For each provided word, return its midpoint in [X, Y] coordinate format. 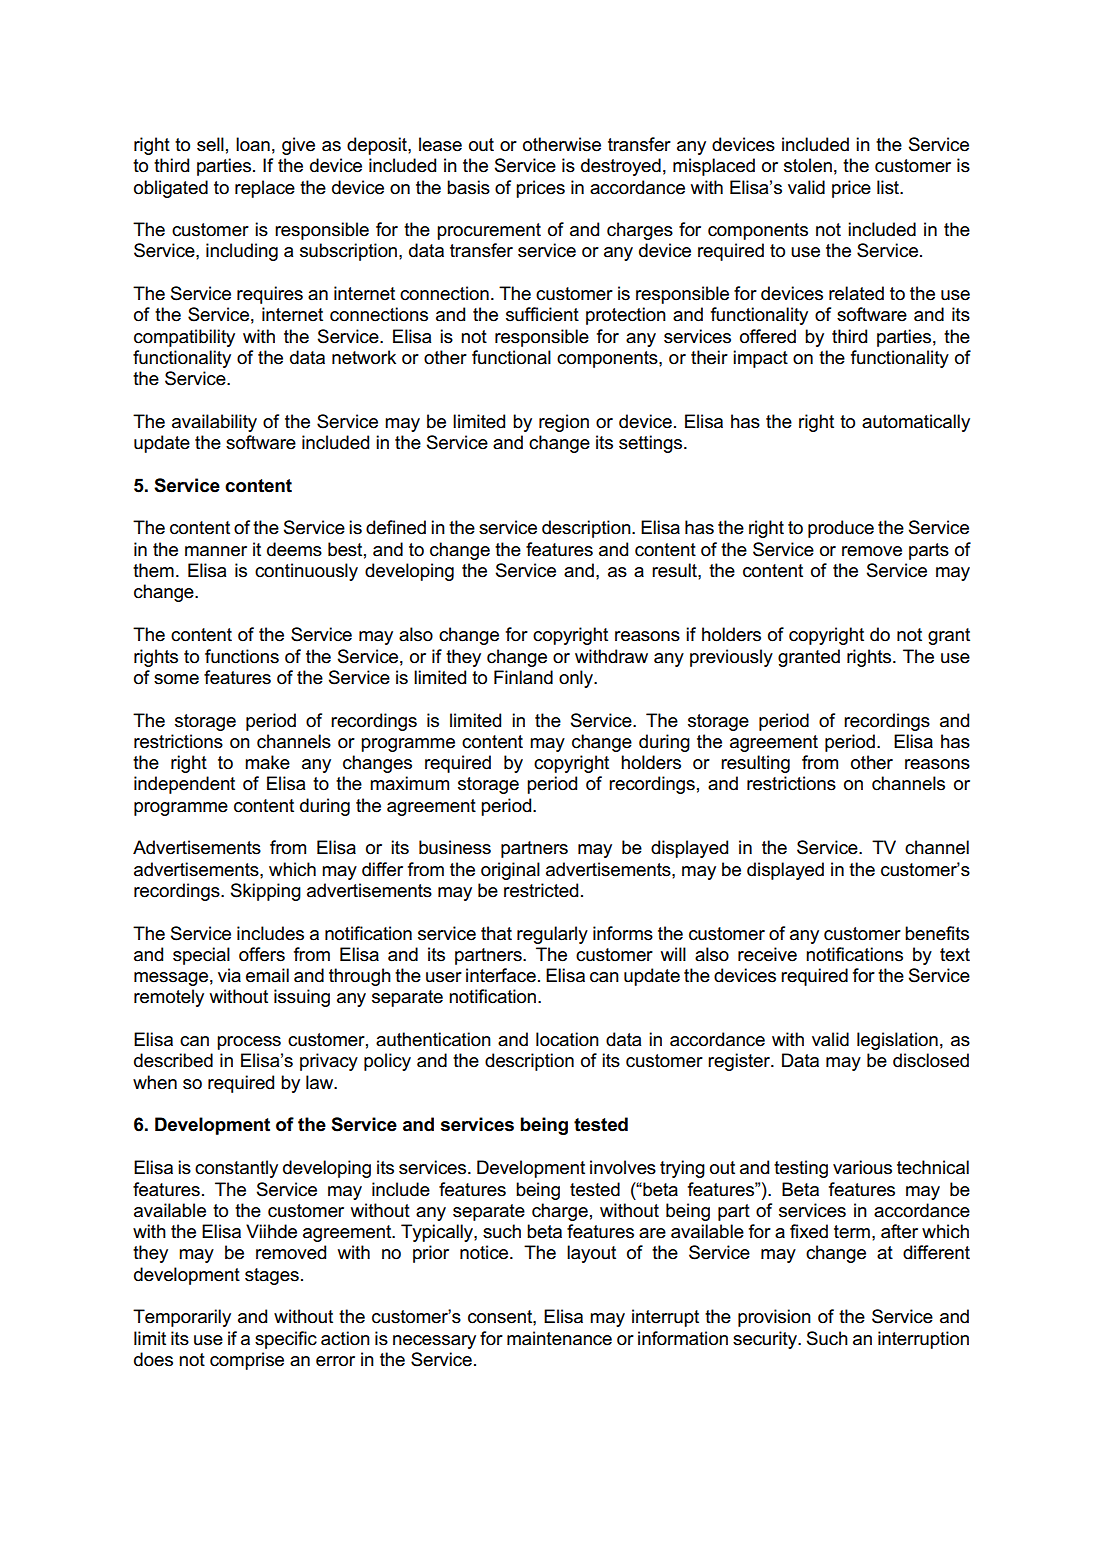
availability [214, 423]
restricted [541, 890]
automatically [916, 423]
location [567, 1039]
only [577, 679]
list [889, 187]
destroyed [621, 167]
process [249, 1043]
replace [265, 189]
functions [242, 656]
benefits [937, 933]
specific [286, 1340]
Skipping [266, 892]
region [564, 423]
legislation [897, 1041]
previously [731, 658]
